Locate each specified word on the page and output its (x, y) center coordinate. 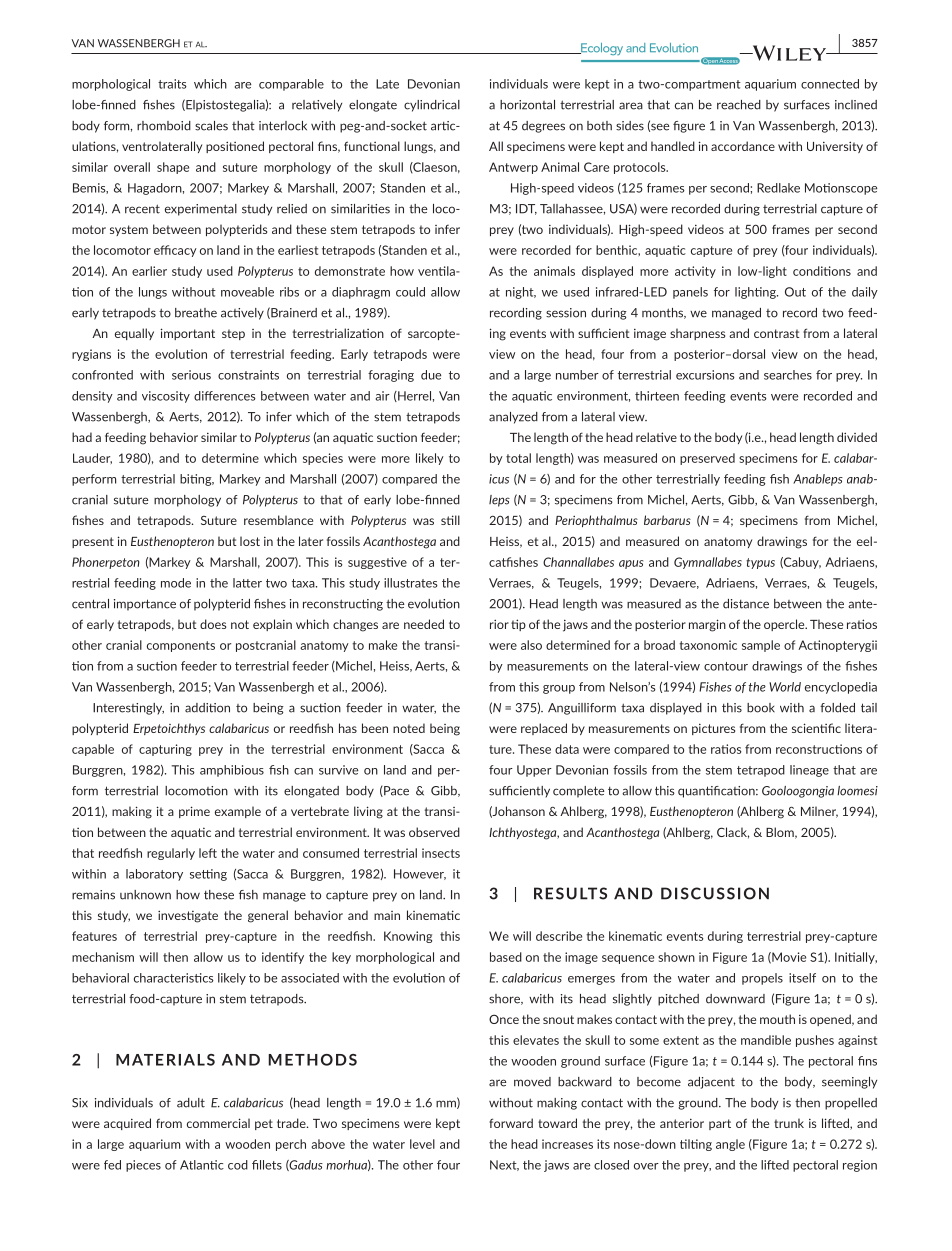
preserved (707, 459)
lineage (809, 771)
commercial (218, 1123)
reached (739, 105)
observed (434, 832)
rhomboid (164, 126)
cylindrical (432, 106)
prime (194, 812)
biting (197, 480)
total (518, 458)
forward (511, 1123)
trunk (789, 1123)
